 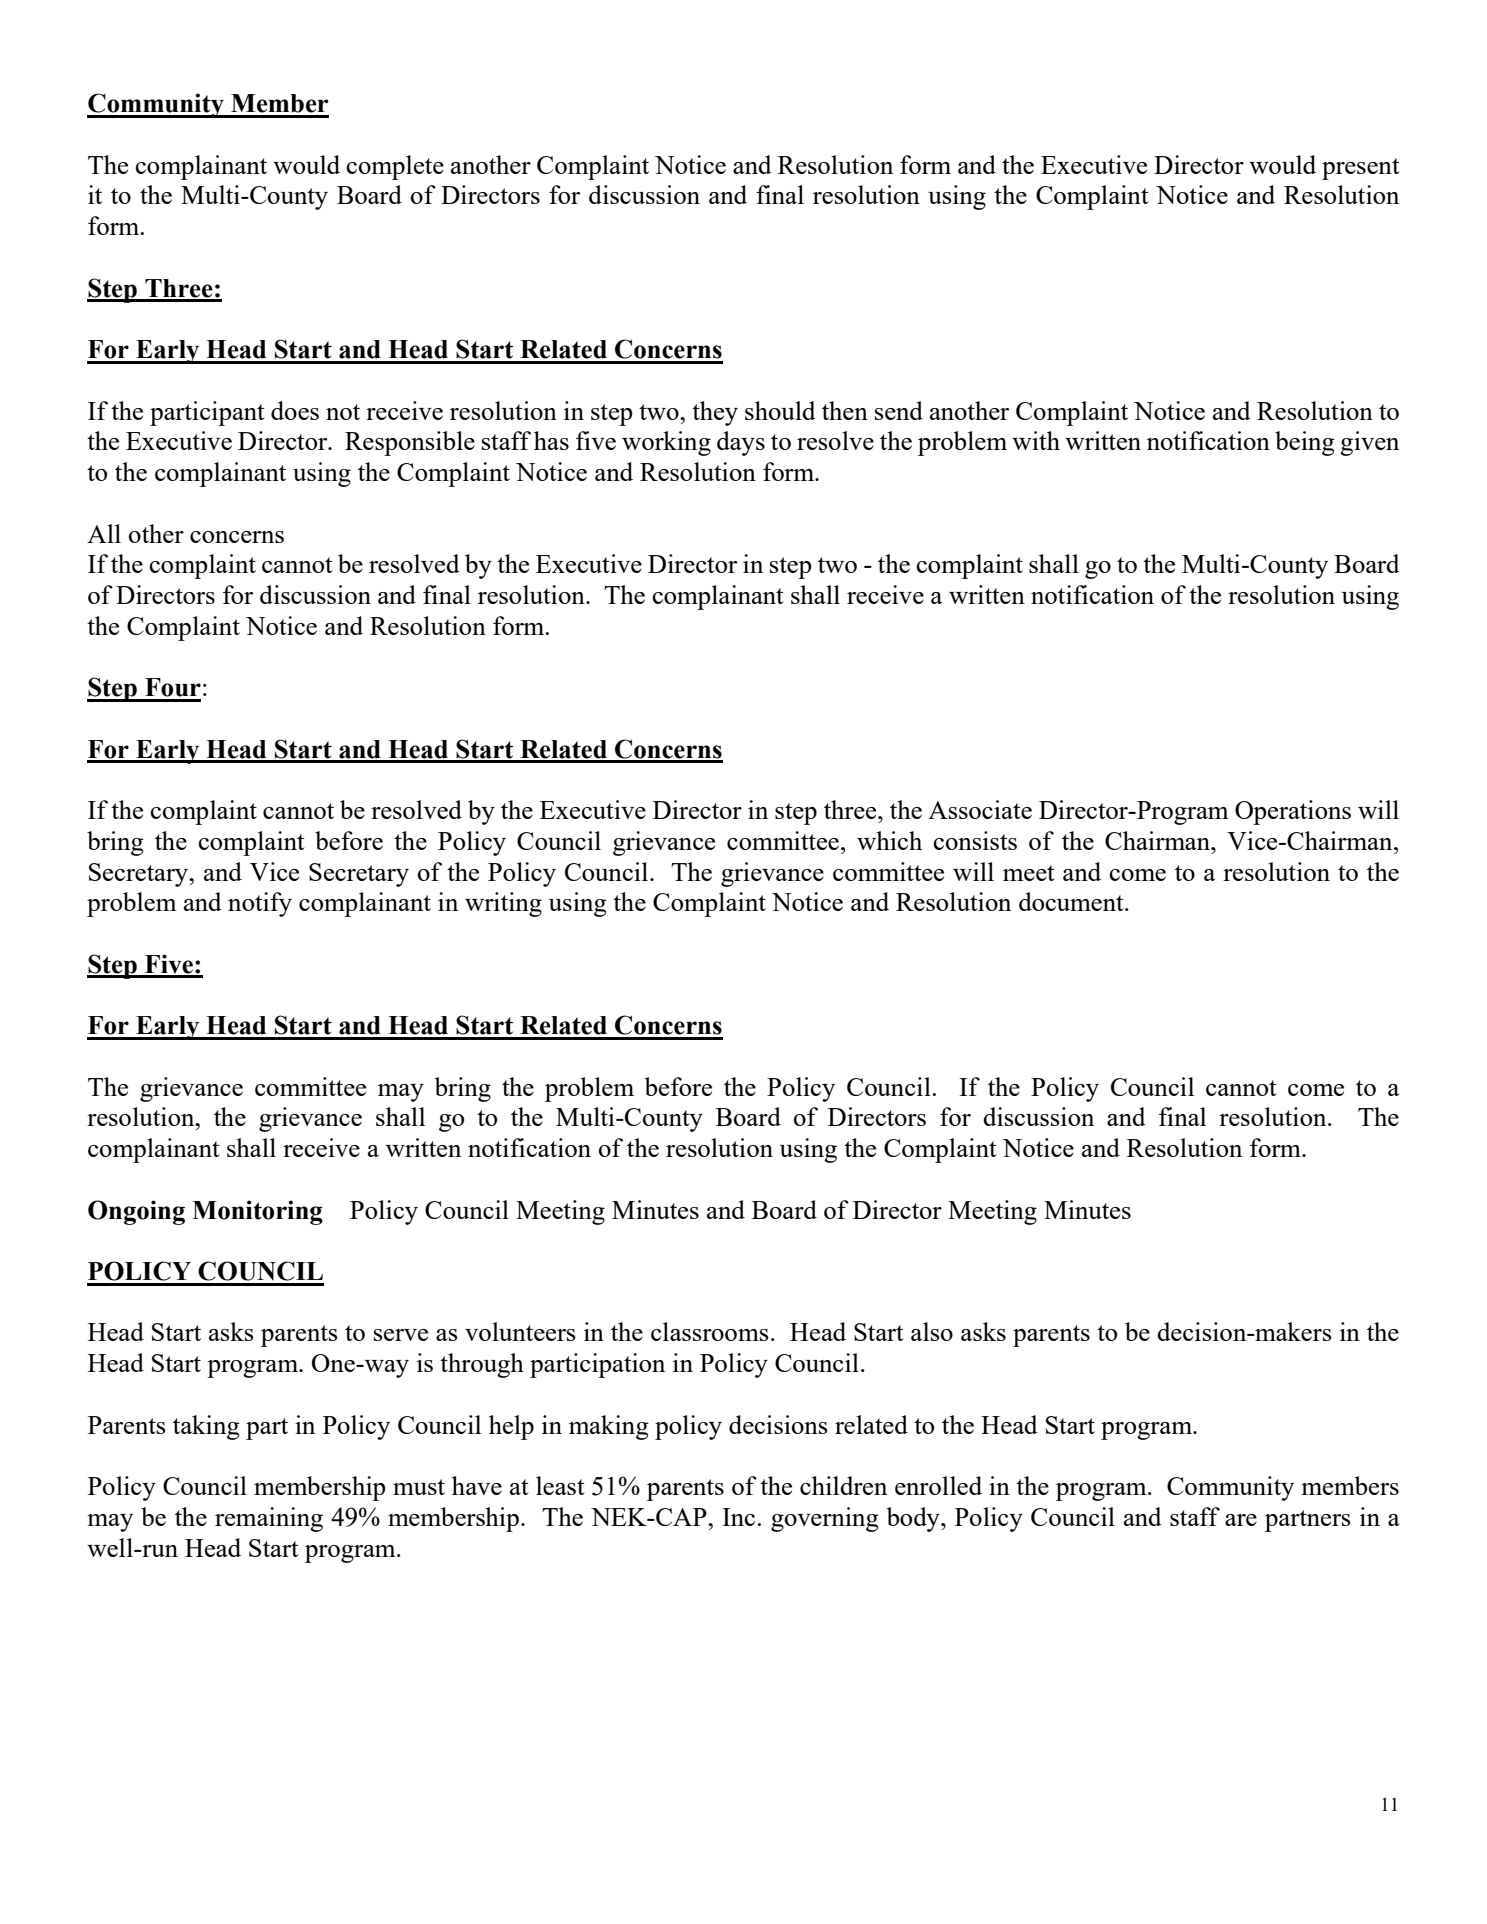 I want to click on Responsible, so click(x=410, y=443).
